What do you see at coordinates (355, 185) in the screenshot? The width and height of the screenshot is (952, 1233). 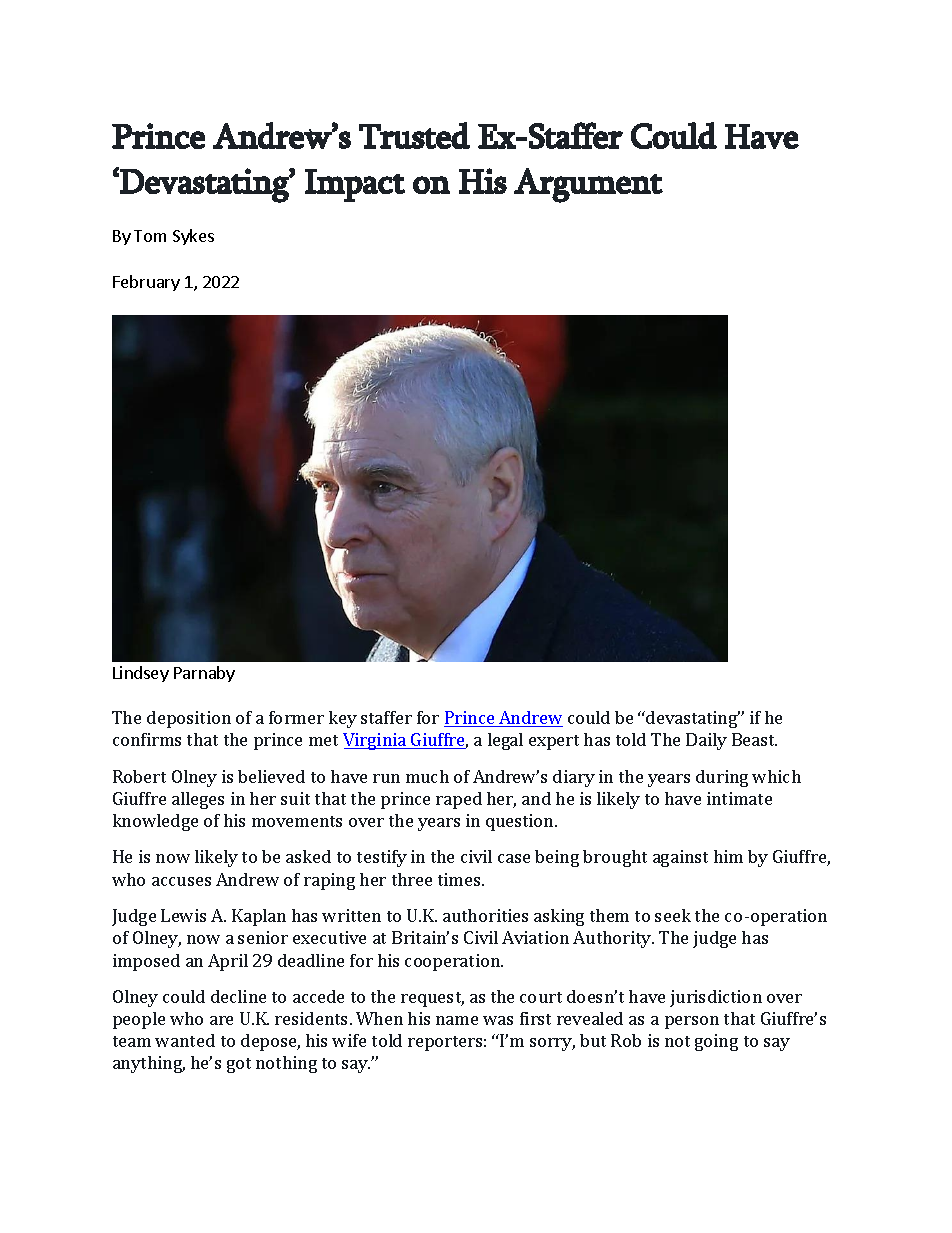 I see `Impact` at bounding box center [355, 185].
